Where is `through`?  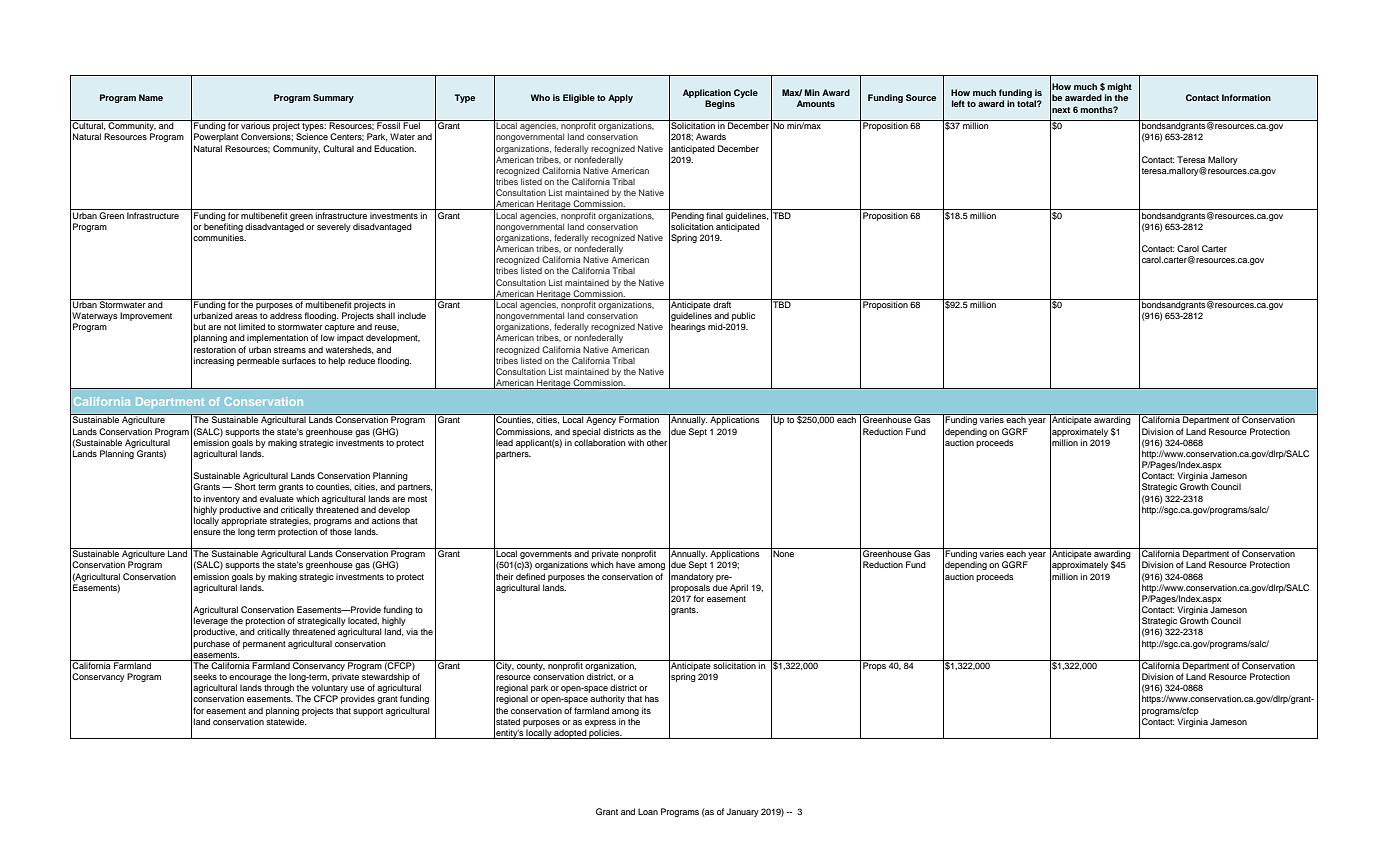 through is located at coordinates (279, 688).
